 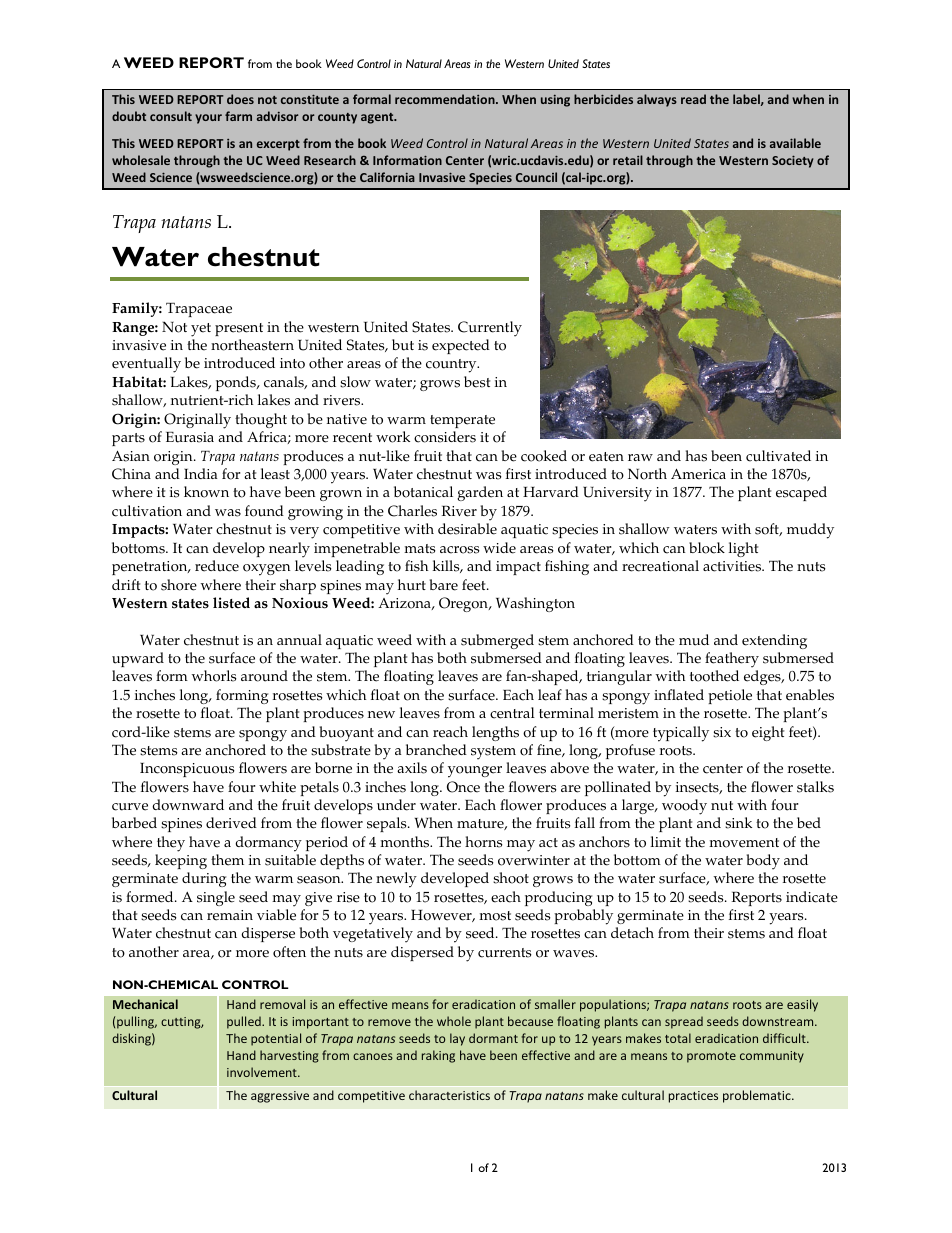 What do you see at coordinates (444, 585) in the screenshot?
I see `bare` at bounding box center [444, 585].
